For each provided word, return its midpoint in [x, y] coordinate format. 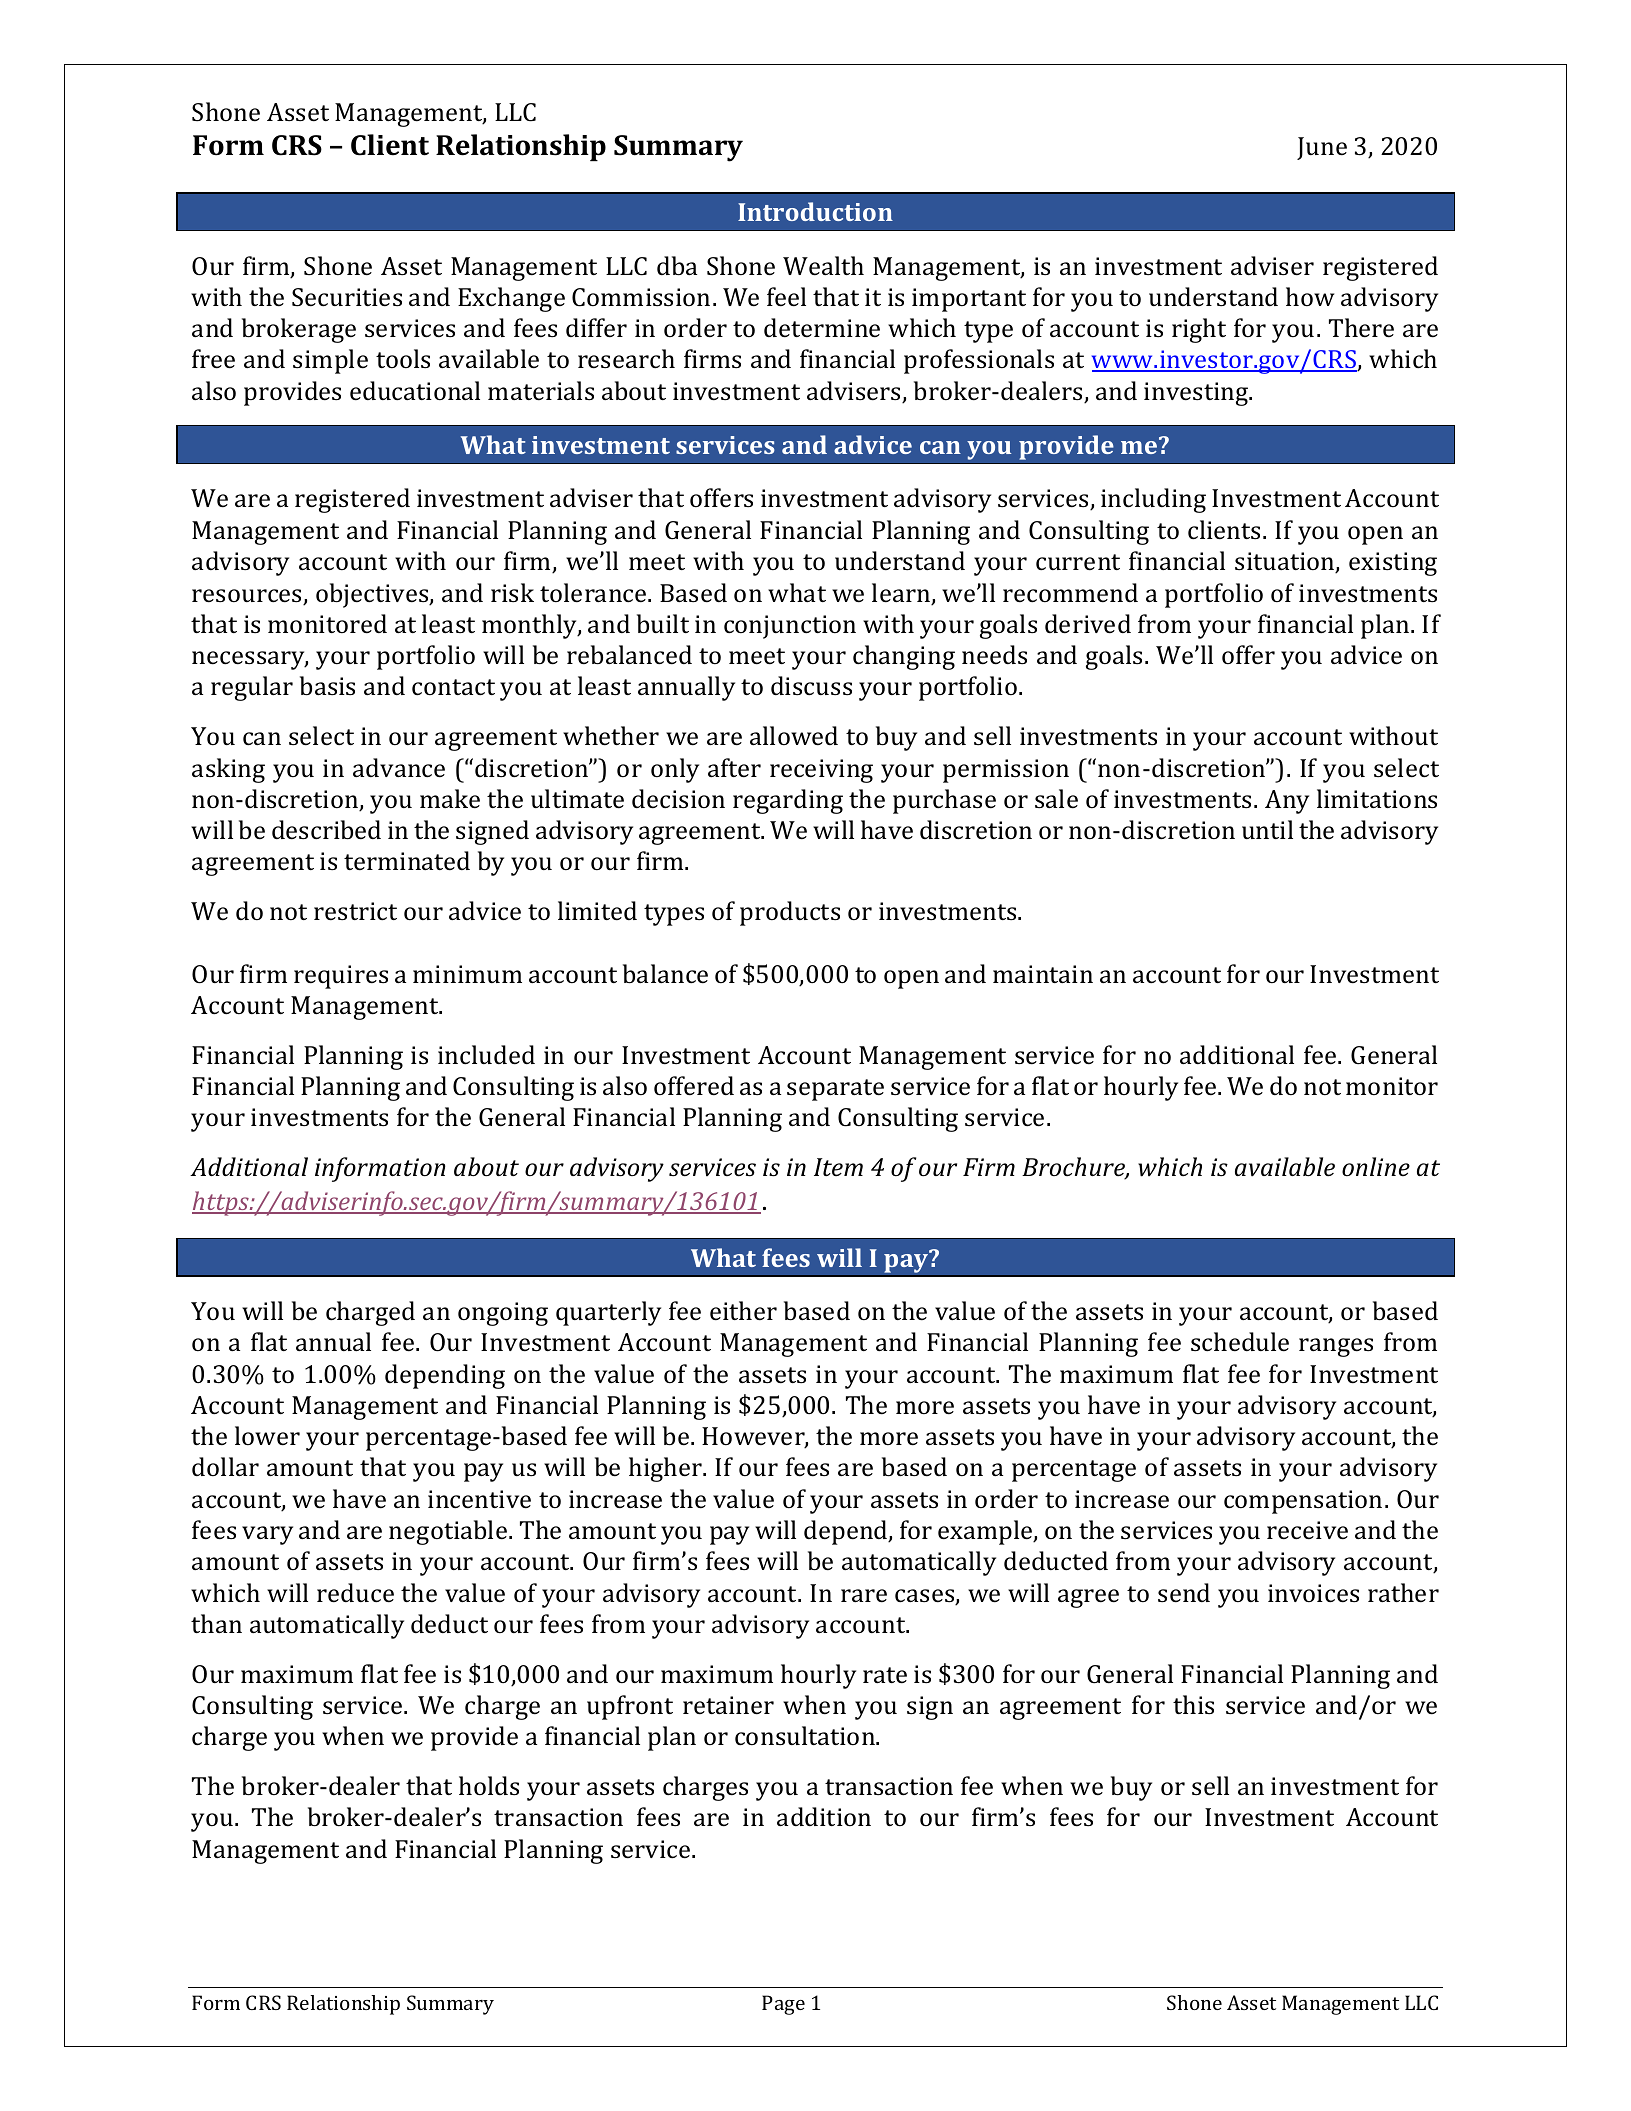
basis [327, 686]
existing [1393, 564]
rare [864, 1596]
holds [489, 1785]
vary [267, 1535]
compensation [1303, 1502]
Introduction [815, 211]
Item [838, 1167]
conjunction [790, 627]
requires [341, 977]
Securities [347, 297]
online [1376, 1167]
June [1322, 148]
